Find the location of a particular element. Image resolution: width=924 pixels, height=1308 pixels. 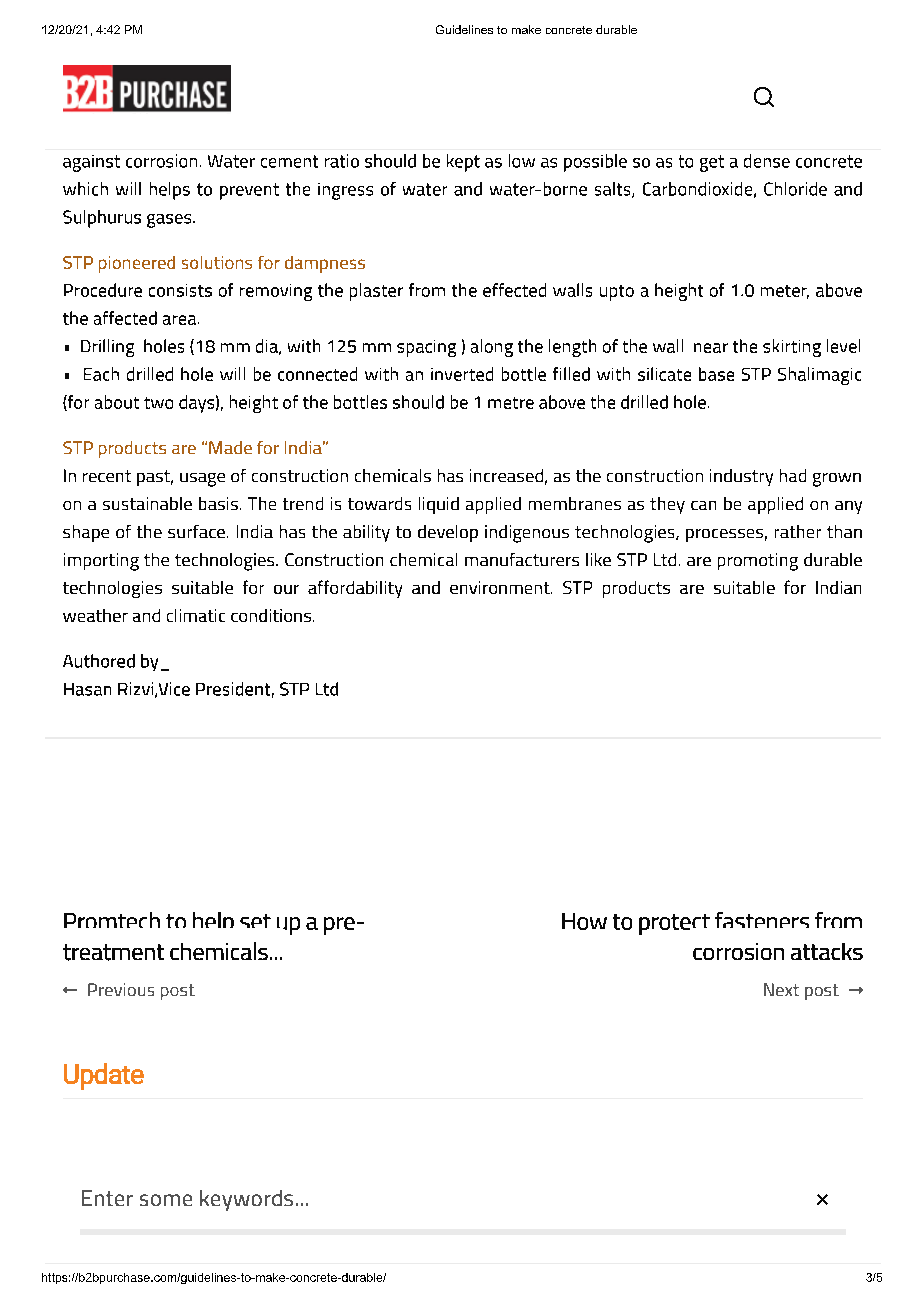

rather is located at coordinates (798, 531).
